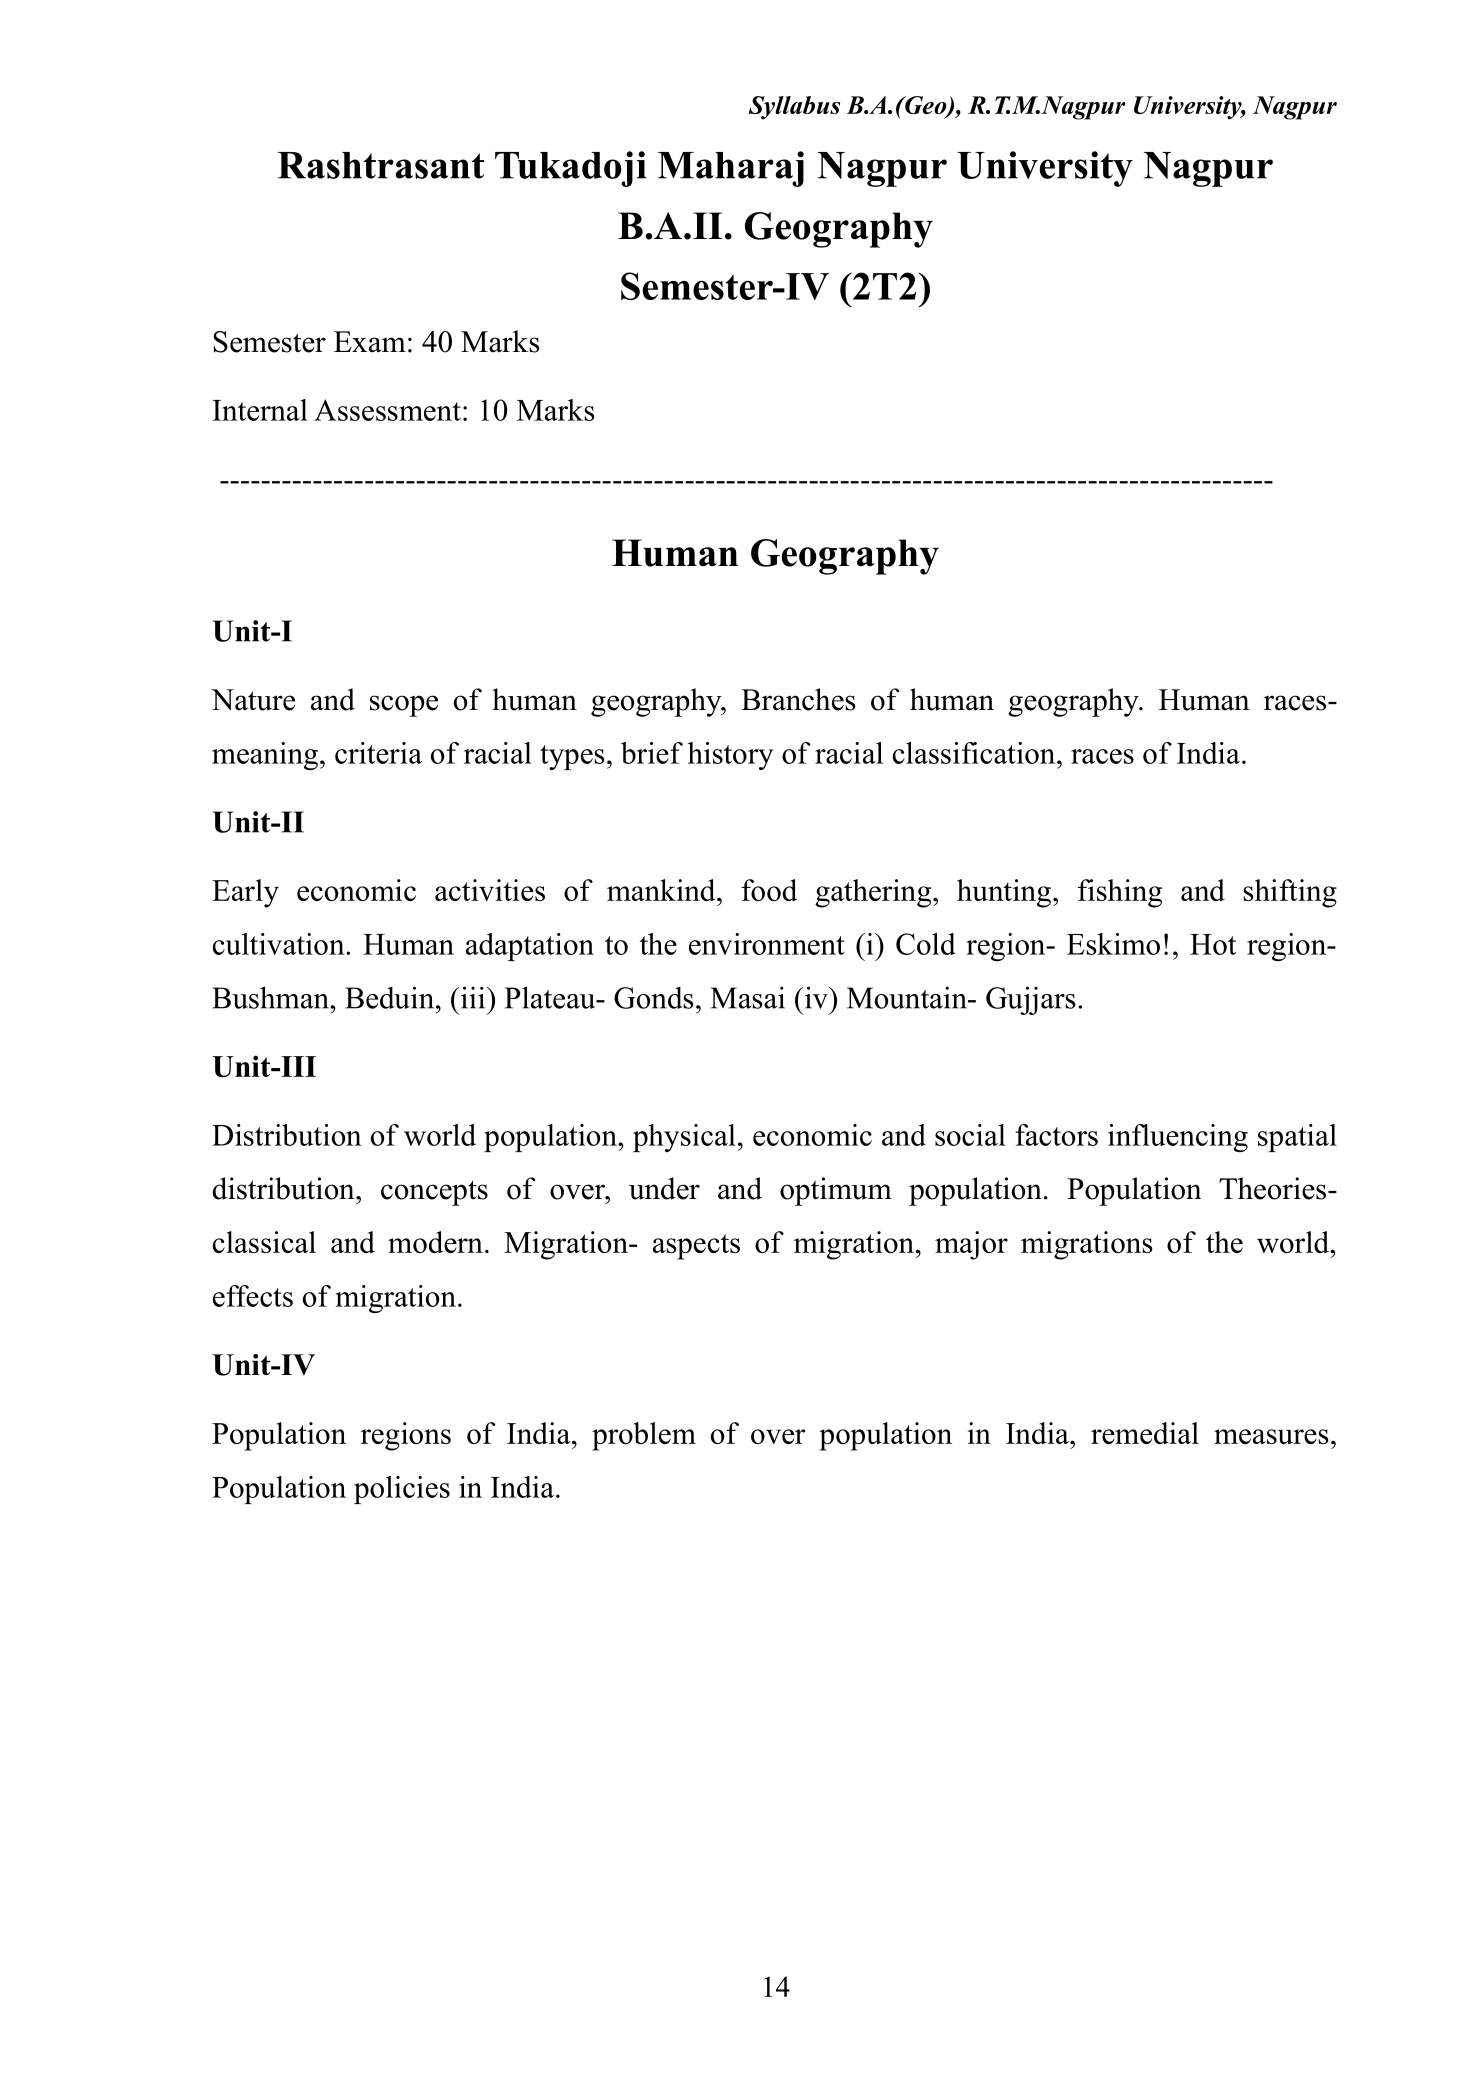 The image size is (1479, 2093). What do you see at coordinates (402, 1490) in the page?
I see `policies` at bounding box center [402, 1490].
